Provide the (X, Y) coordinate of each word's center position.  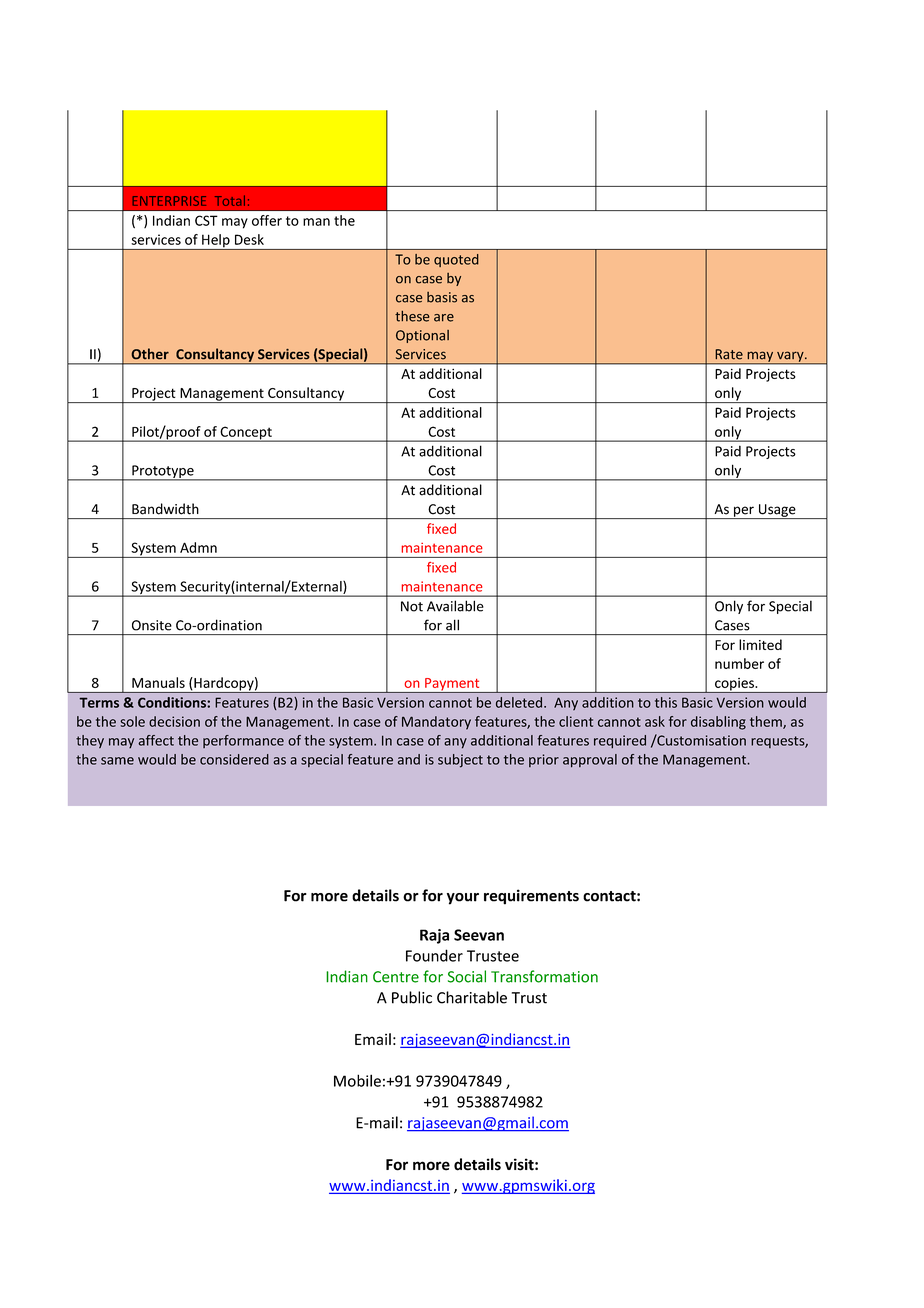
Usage (777, 511)
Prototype (163, 472)
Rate (729, 354)
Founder (434, 955)
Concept (246, 434)
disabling (718, 723)
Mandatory (436, 723)
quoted (456, 260)
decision (174, 721)
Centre (396, 977)
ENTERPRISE (169, 201)
